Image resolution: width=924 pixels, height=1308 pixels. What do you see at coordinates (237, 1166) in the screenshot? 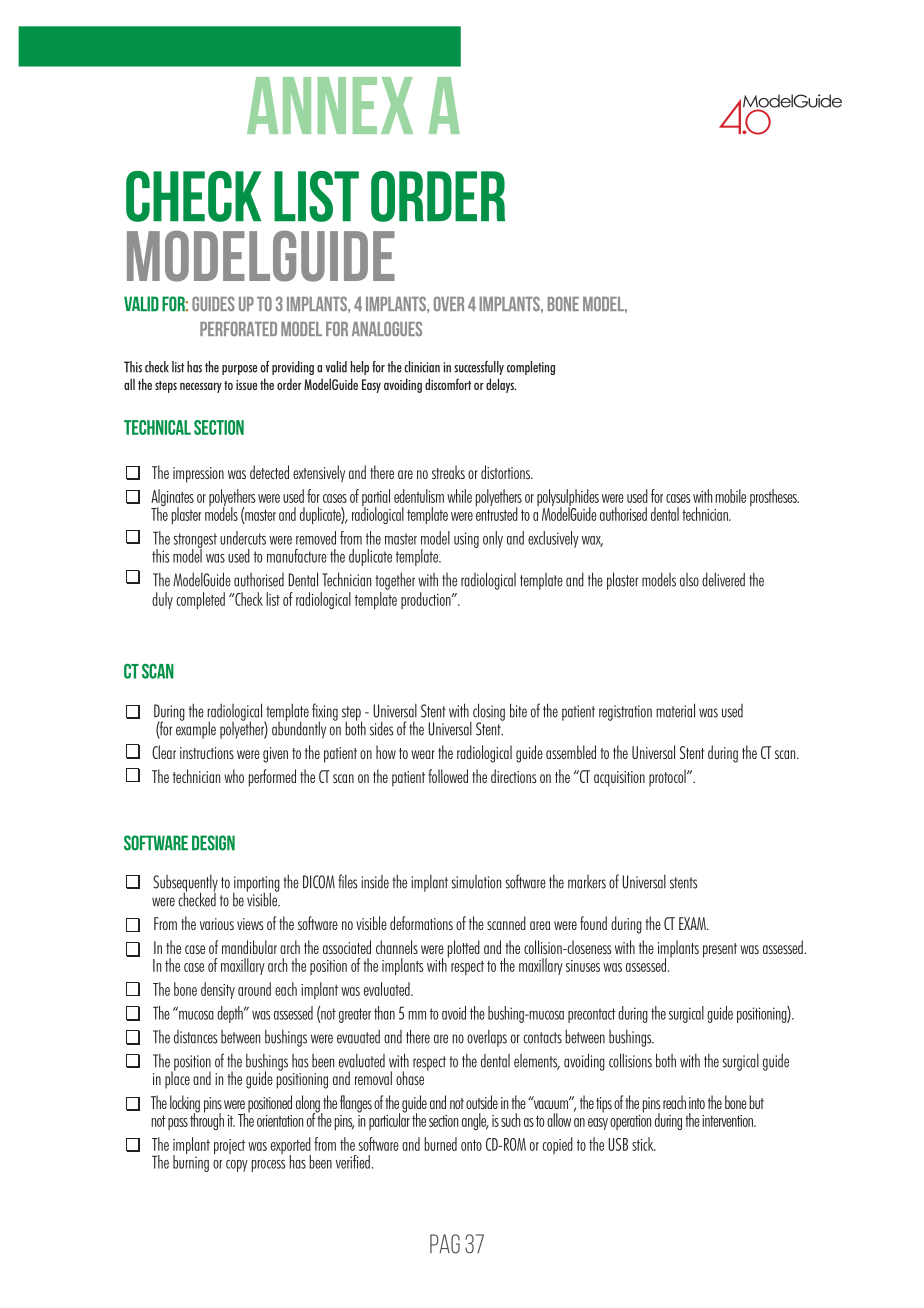
I see `copy` at bounding box center [237, 1166].
